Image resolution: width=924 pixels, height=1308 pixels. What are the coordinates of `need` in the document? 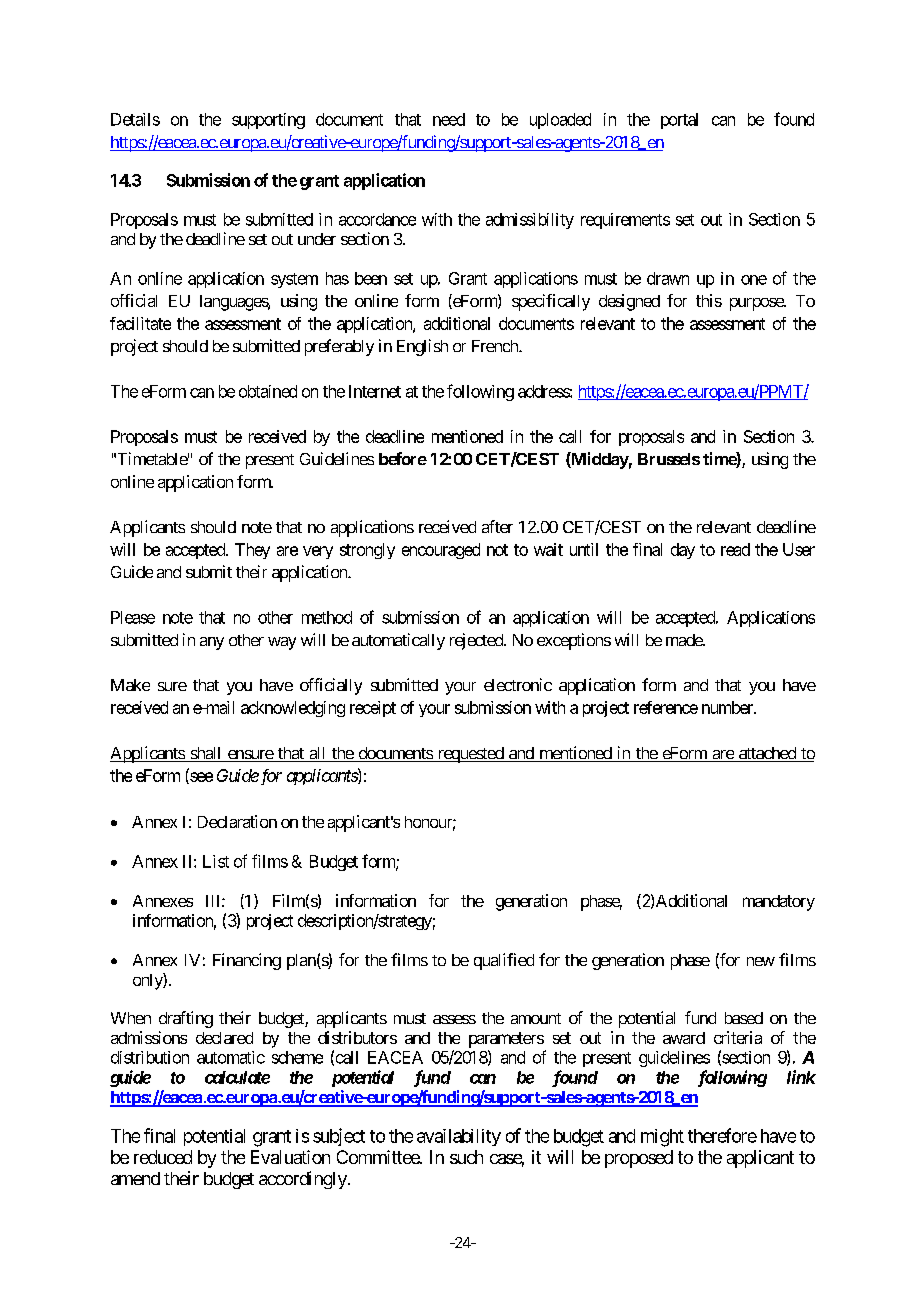 It's located at (449, 119).
